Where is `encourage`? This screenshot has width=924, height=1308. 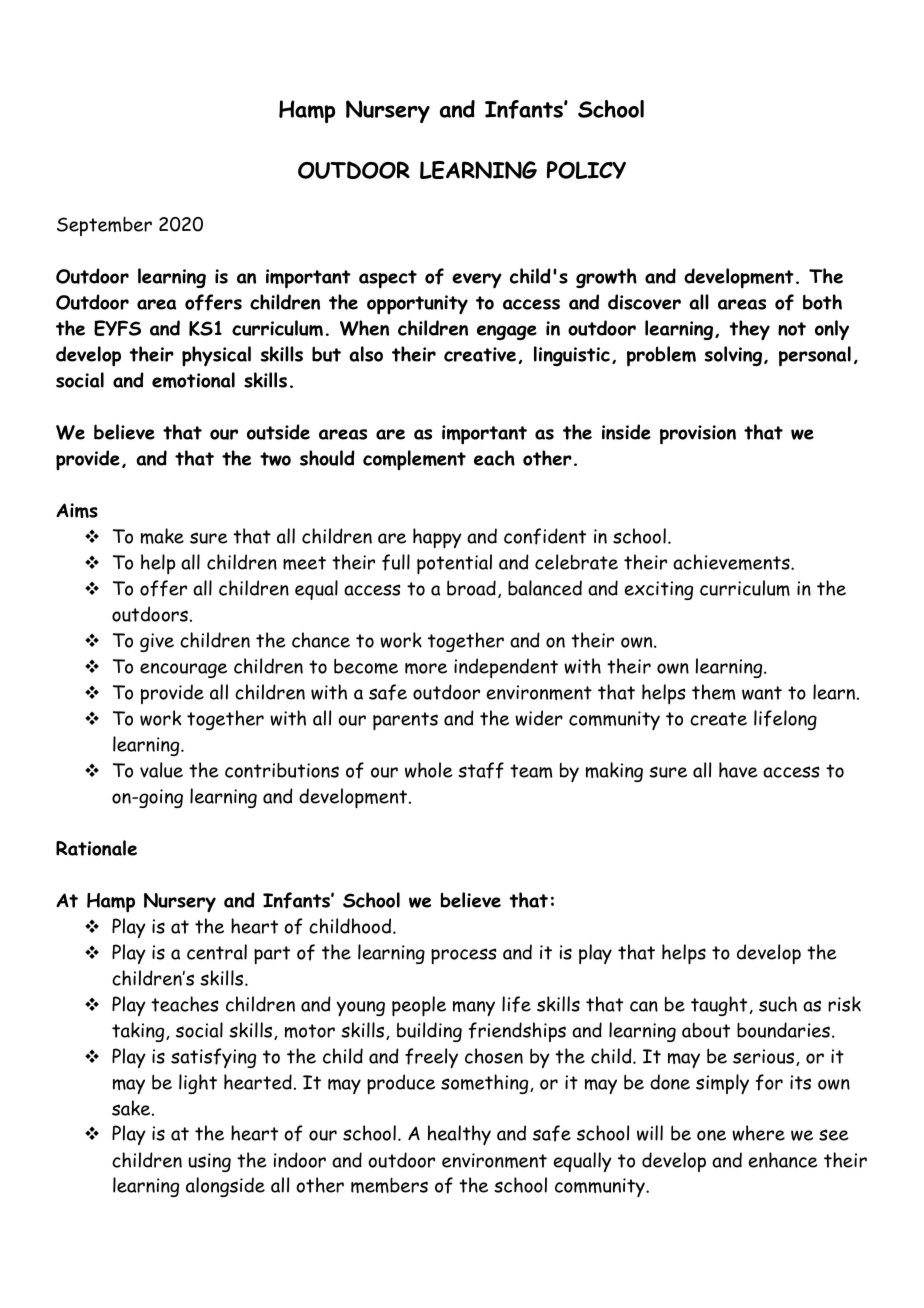
encourage is located at coordinates (183, 670).
